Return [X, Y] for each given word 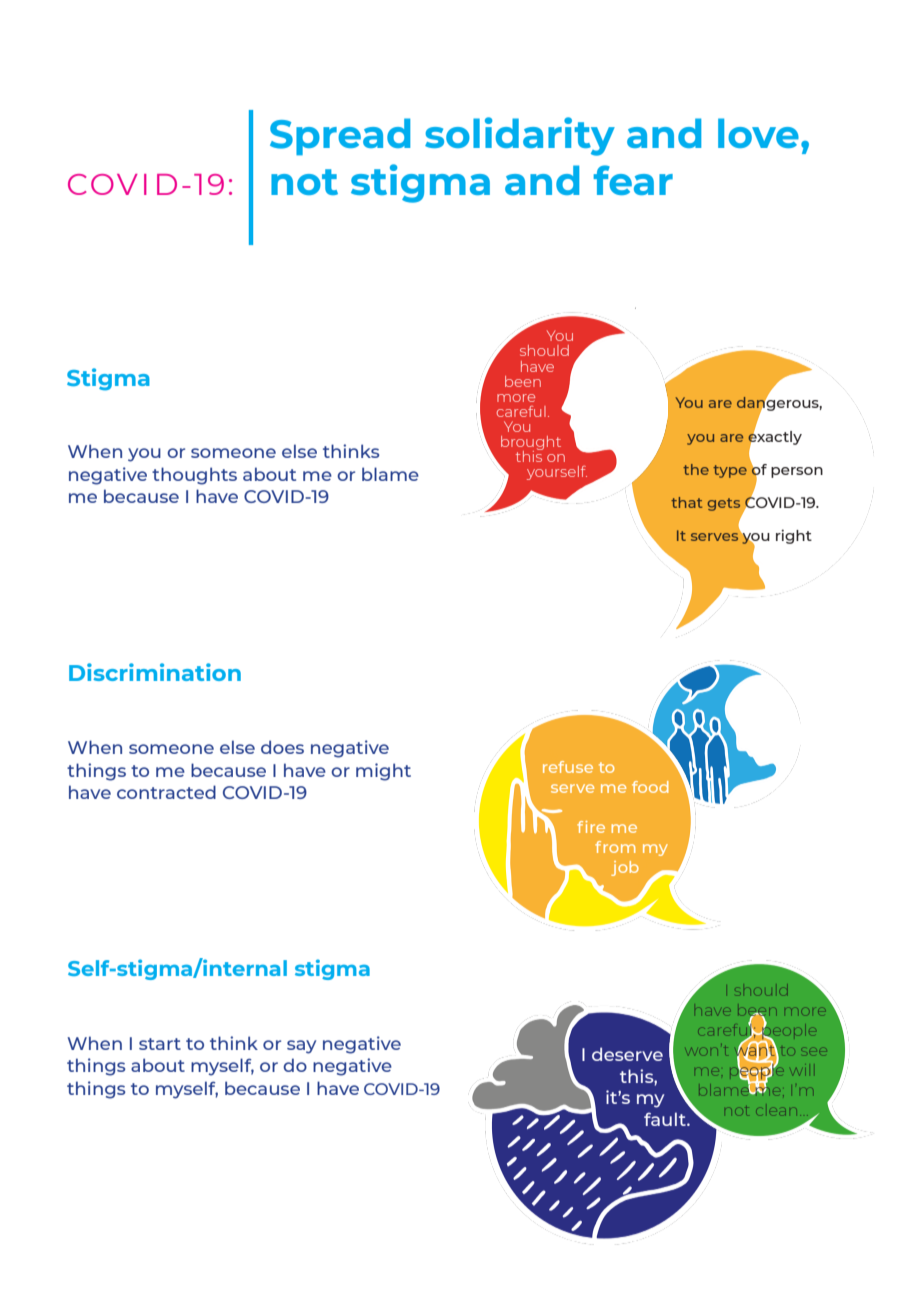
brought [531, 444]
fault [666, 1119]
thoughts [194, 476]
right [794, 536]
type [730, 471]
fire [591, 827]
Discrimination [155, 672]
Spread [340, 136]
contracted [166, 792]
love [758, 133]
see [815, 1051]
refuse [568, 767]
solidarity [520, 136]
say [301, 1047]
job [625, 868]
